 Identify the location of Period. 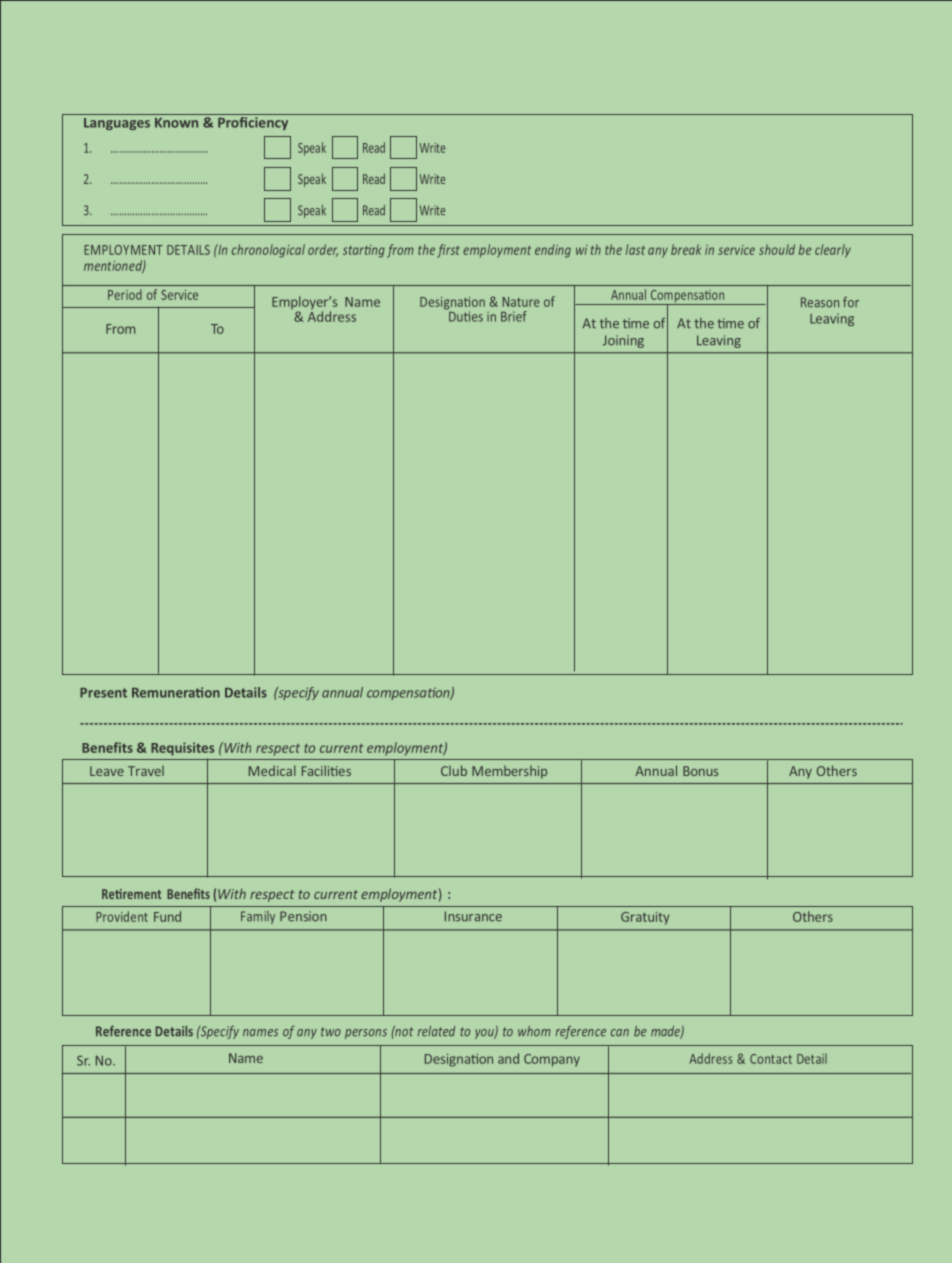
(125, 294).
